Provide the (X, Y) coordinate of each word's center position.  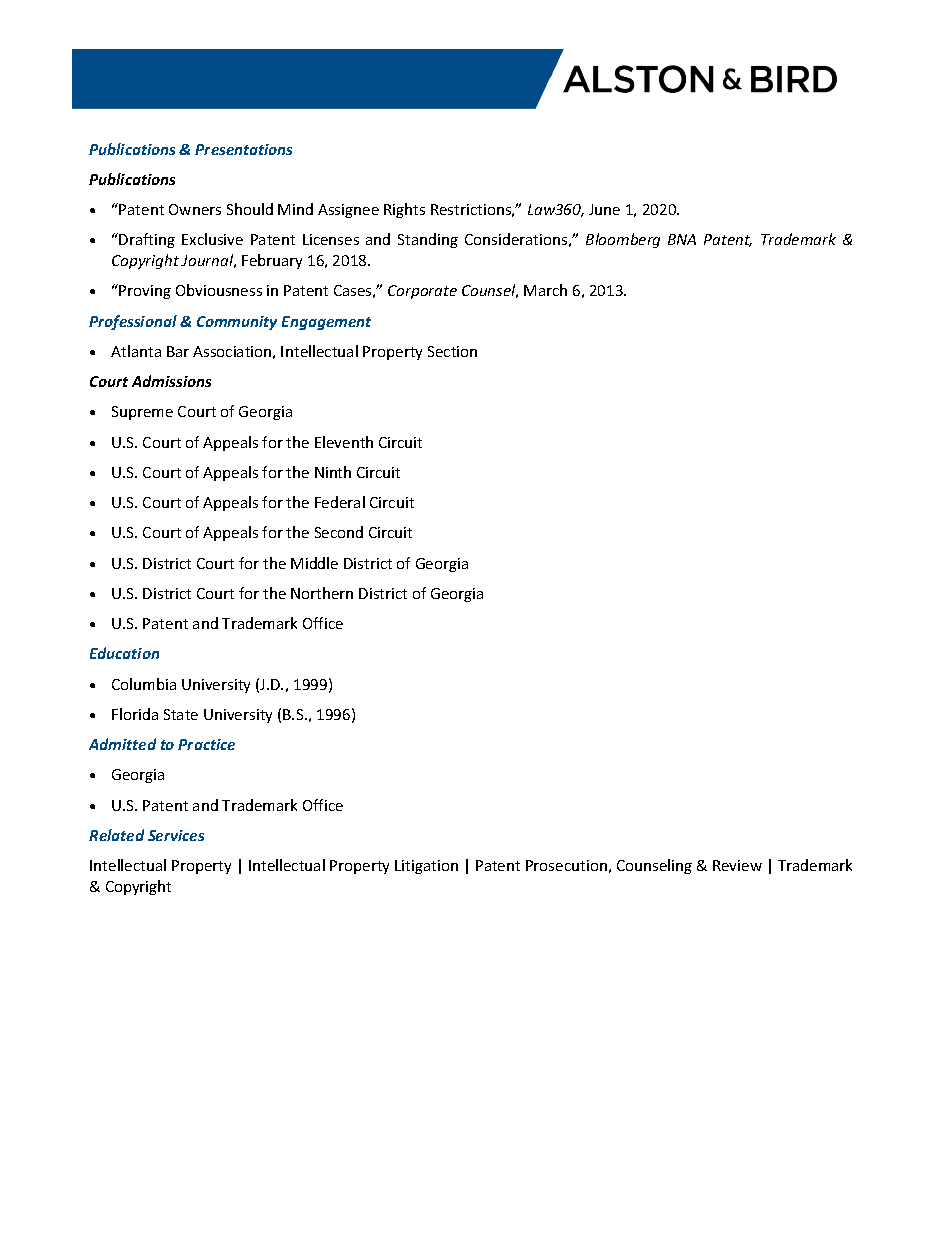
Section (452, 351)
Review (737, 865)
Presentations (243, 149)
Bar (178, 351)
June (604, 209)
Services (176, 835)
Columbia (144, 684)
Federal (340, 502)
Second (339, 532)
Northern (322, 593)
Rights (404, 210)
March (545, 290)
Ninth (333, 472)
